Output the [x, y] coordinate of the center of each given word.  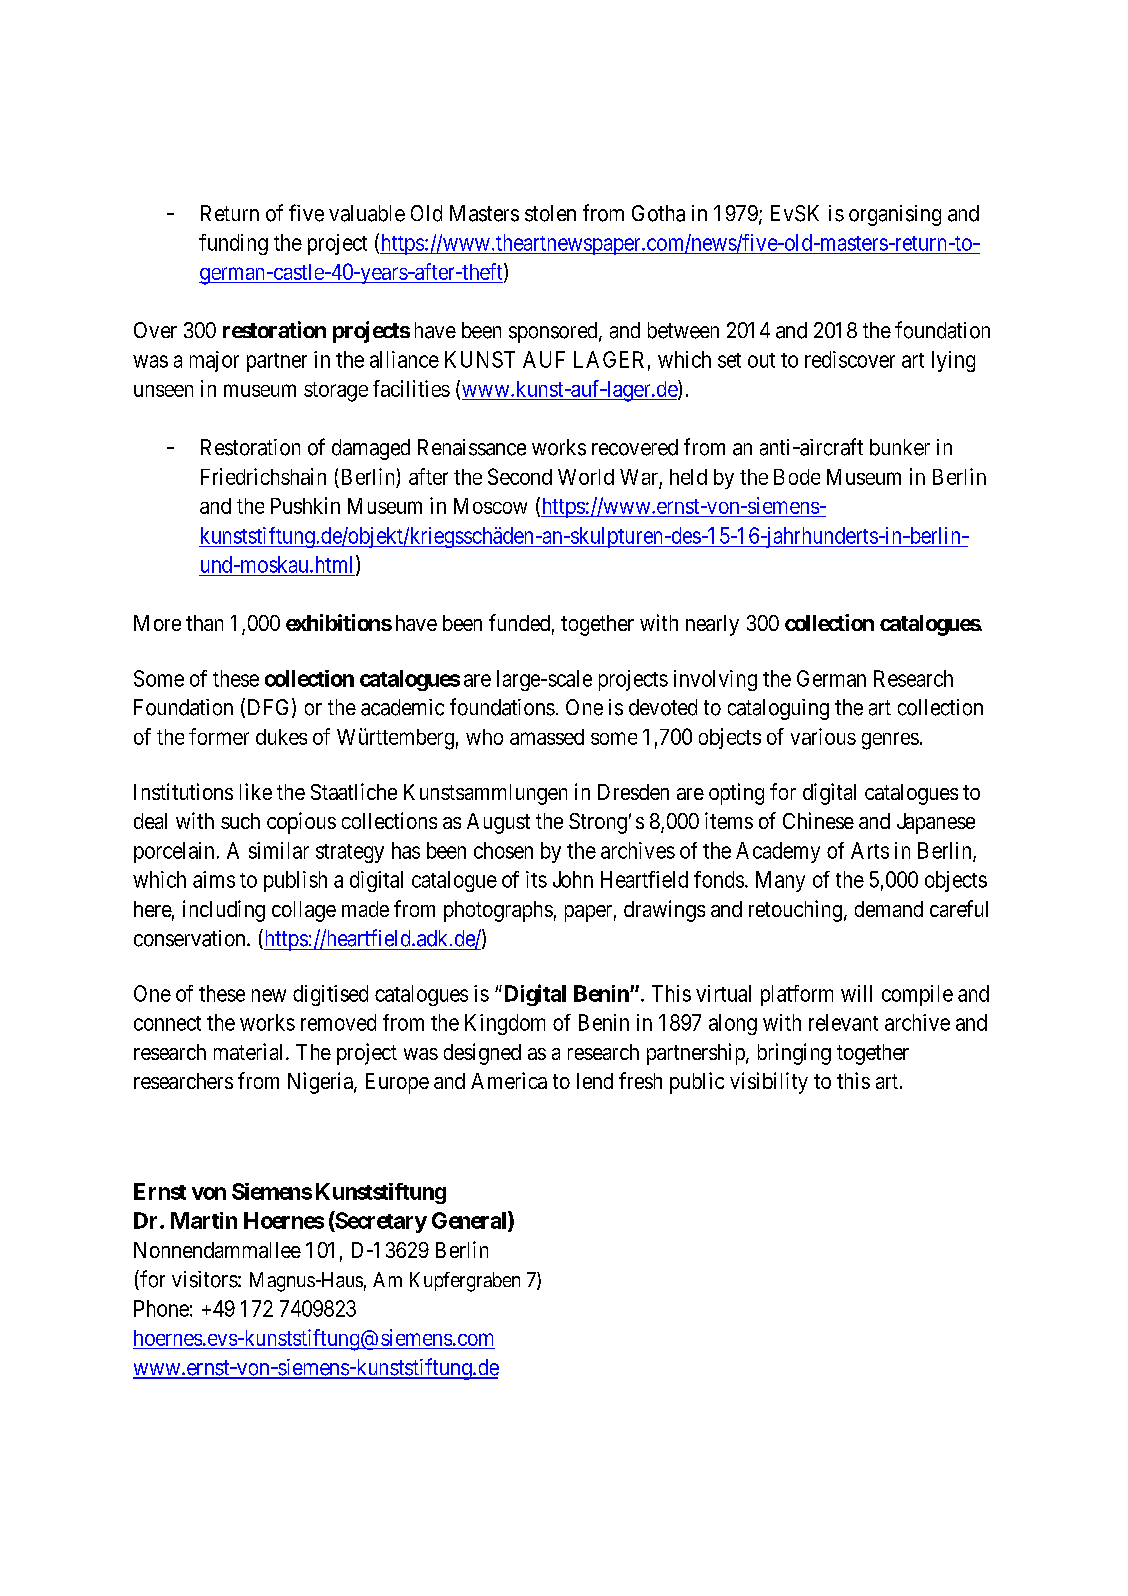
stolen [550, 213]
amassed [547, 737]
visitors [205, 1279]
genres [890, 741]
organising [895, 215]
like [256, 791]
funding [233, 244]
